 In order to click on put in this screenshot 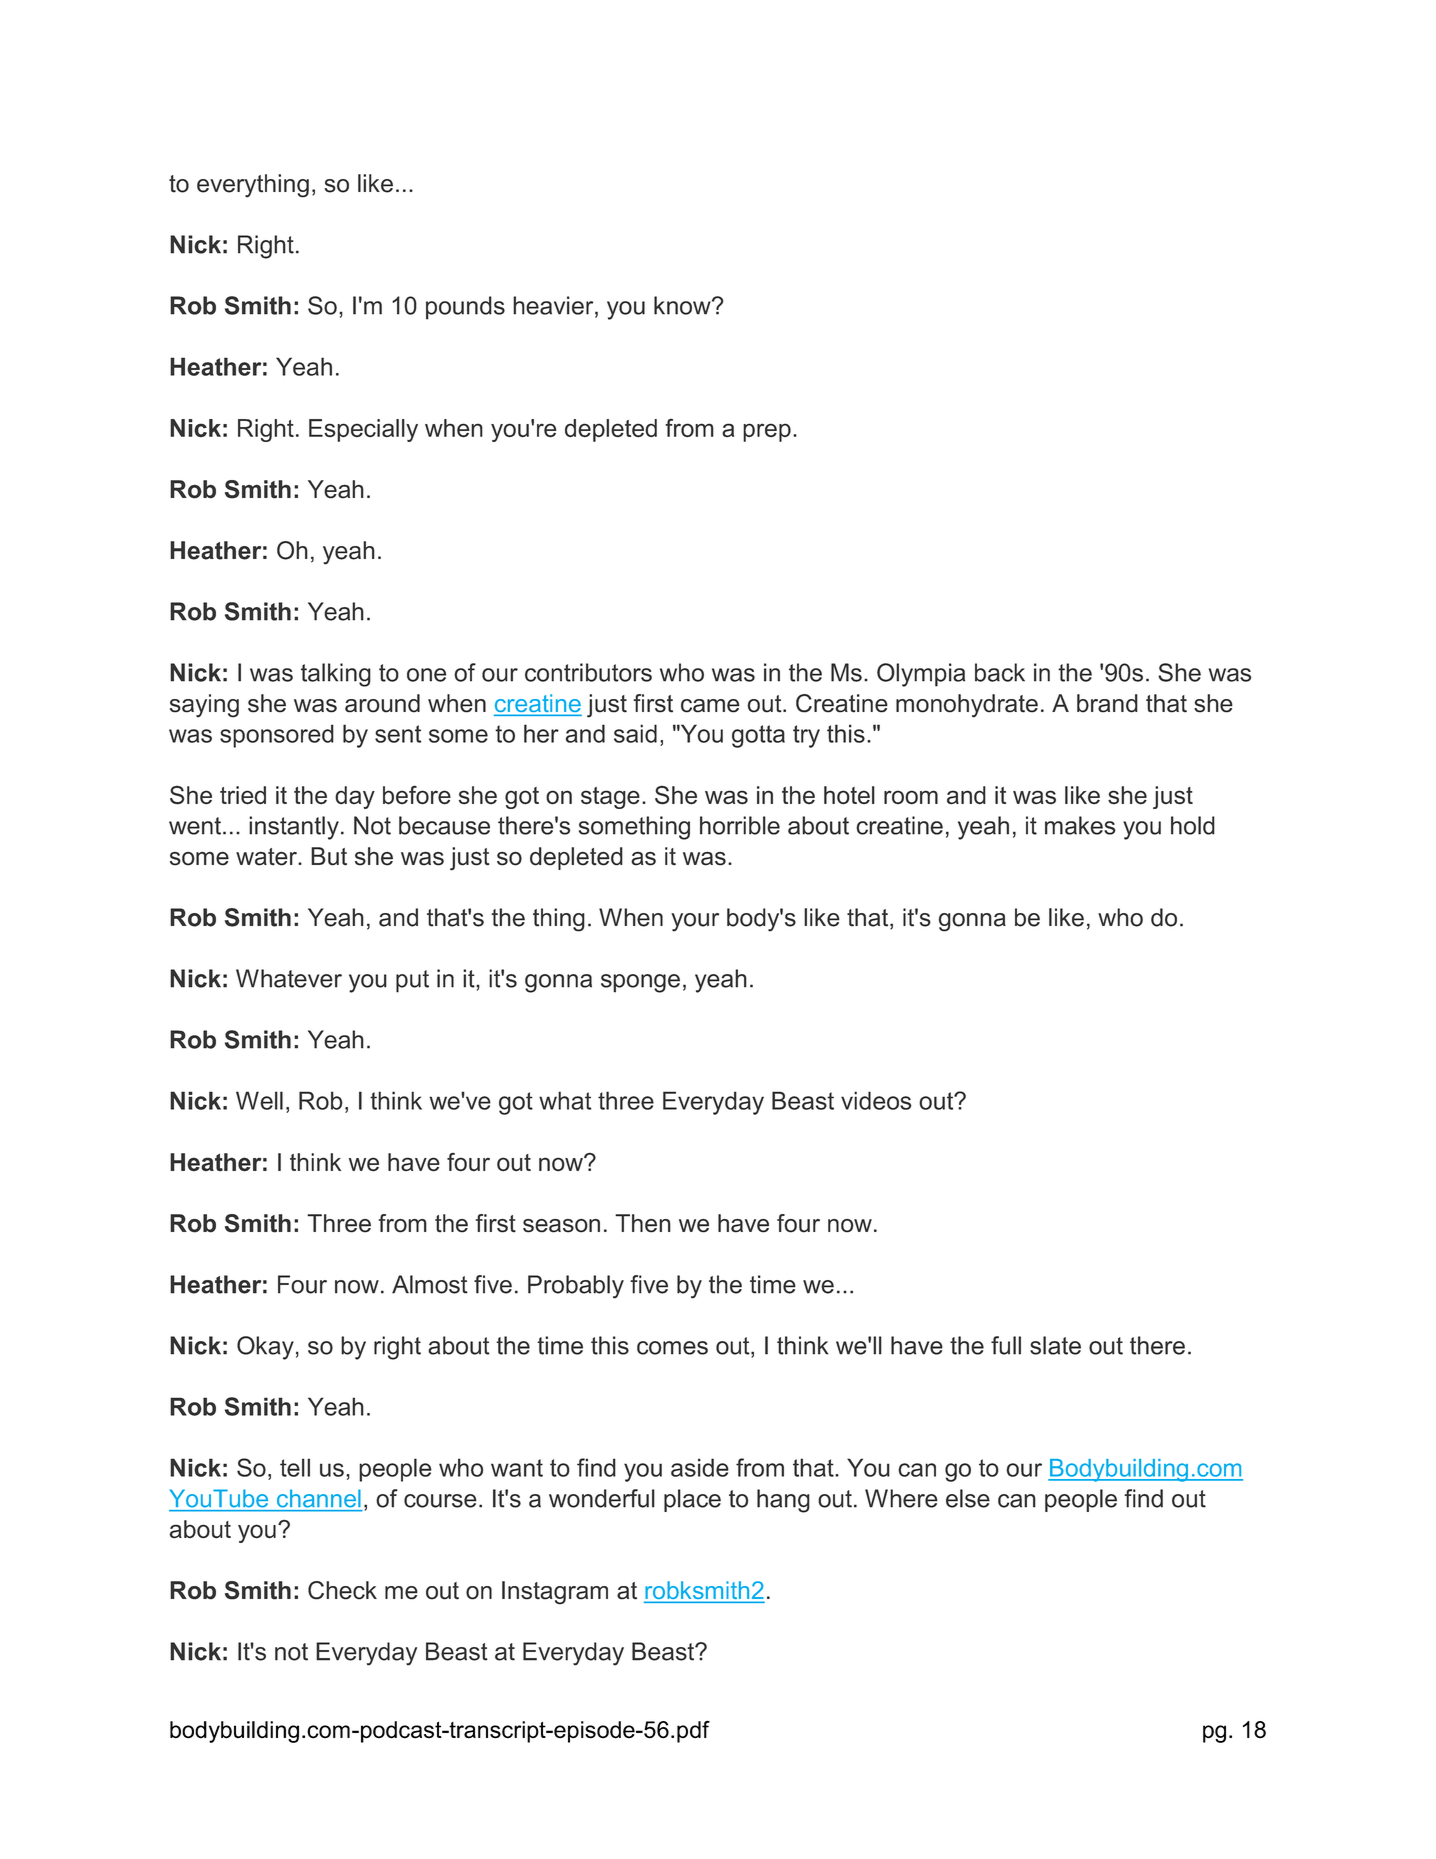, I will do `click(412, 981)`.
